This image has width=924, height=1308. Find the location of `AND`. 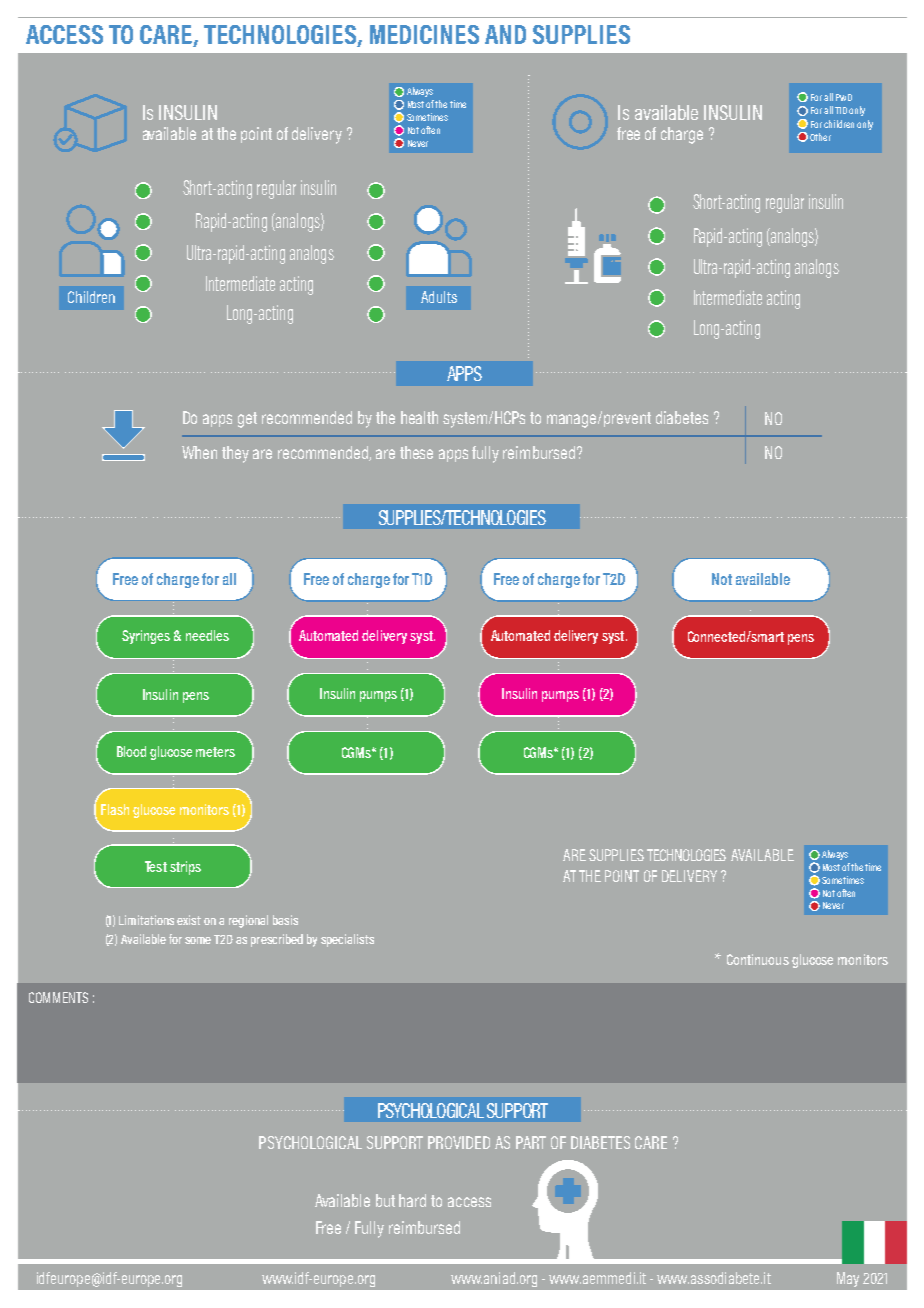

AND is located at coordinates (505, 34).
